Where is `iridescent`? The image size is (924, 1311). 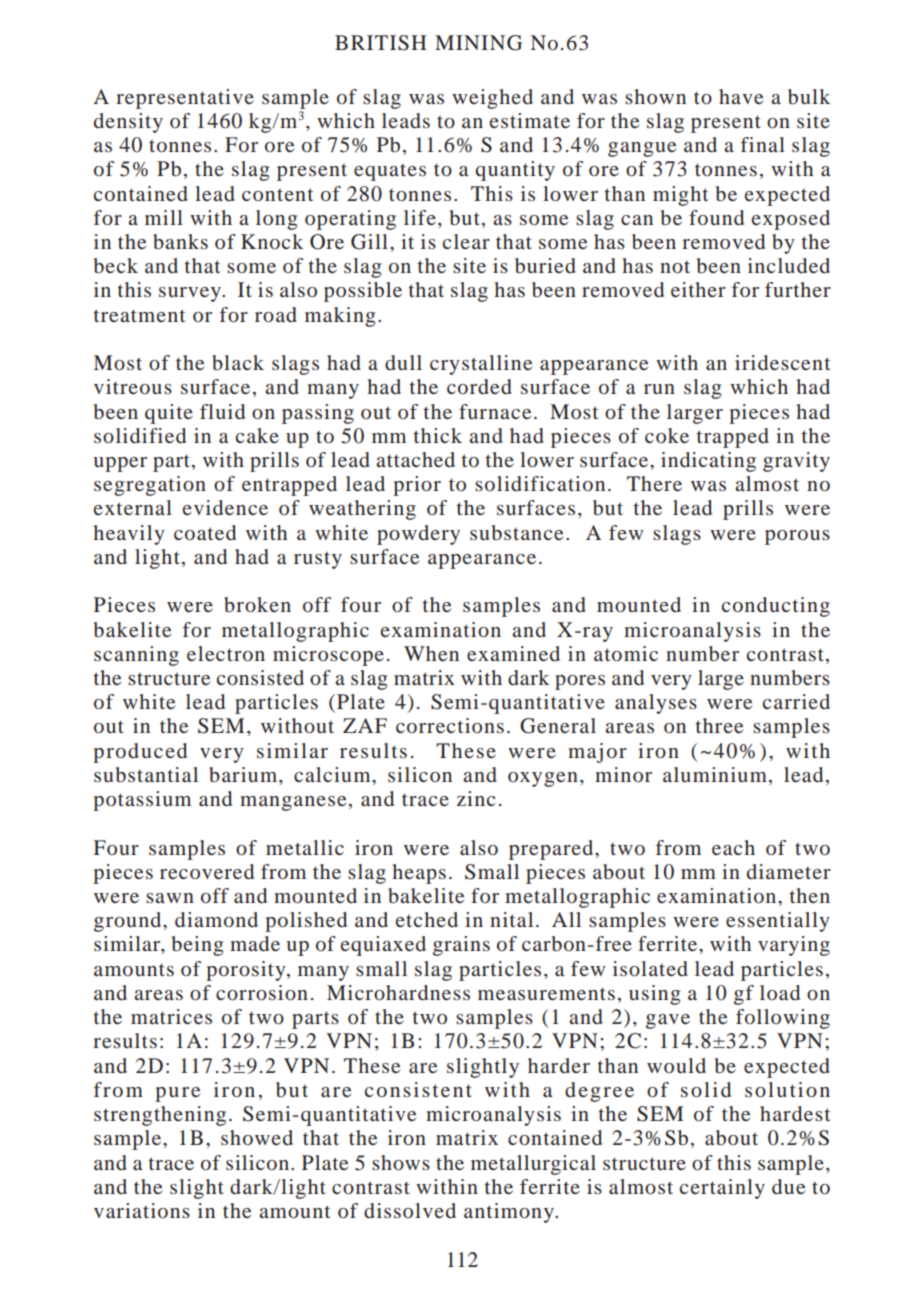
iridescent is located at coordinates (782, 362).
